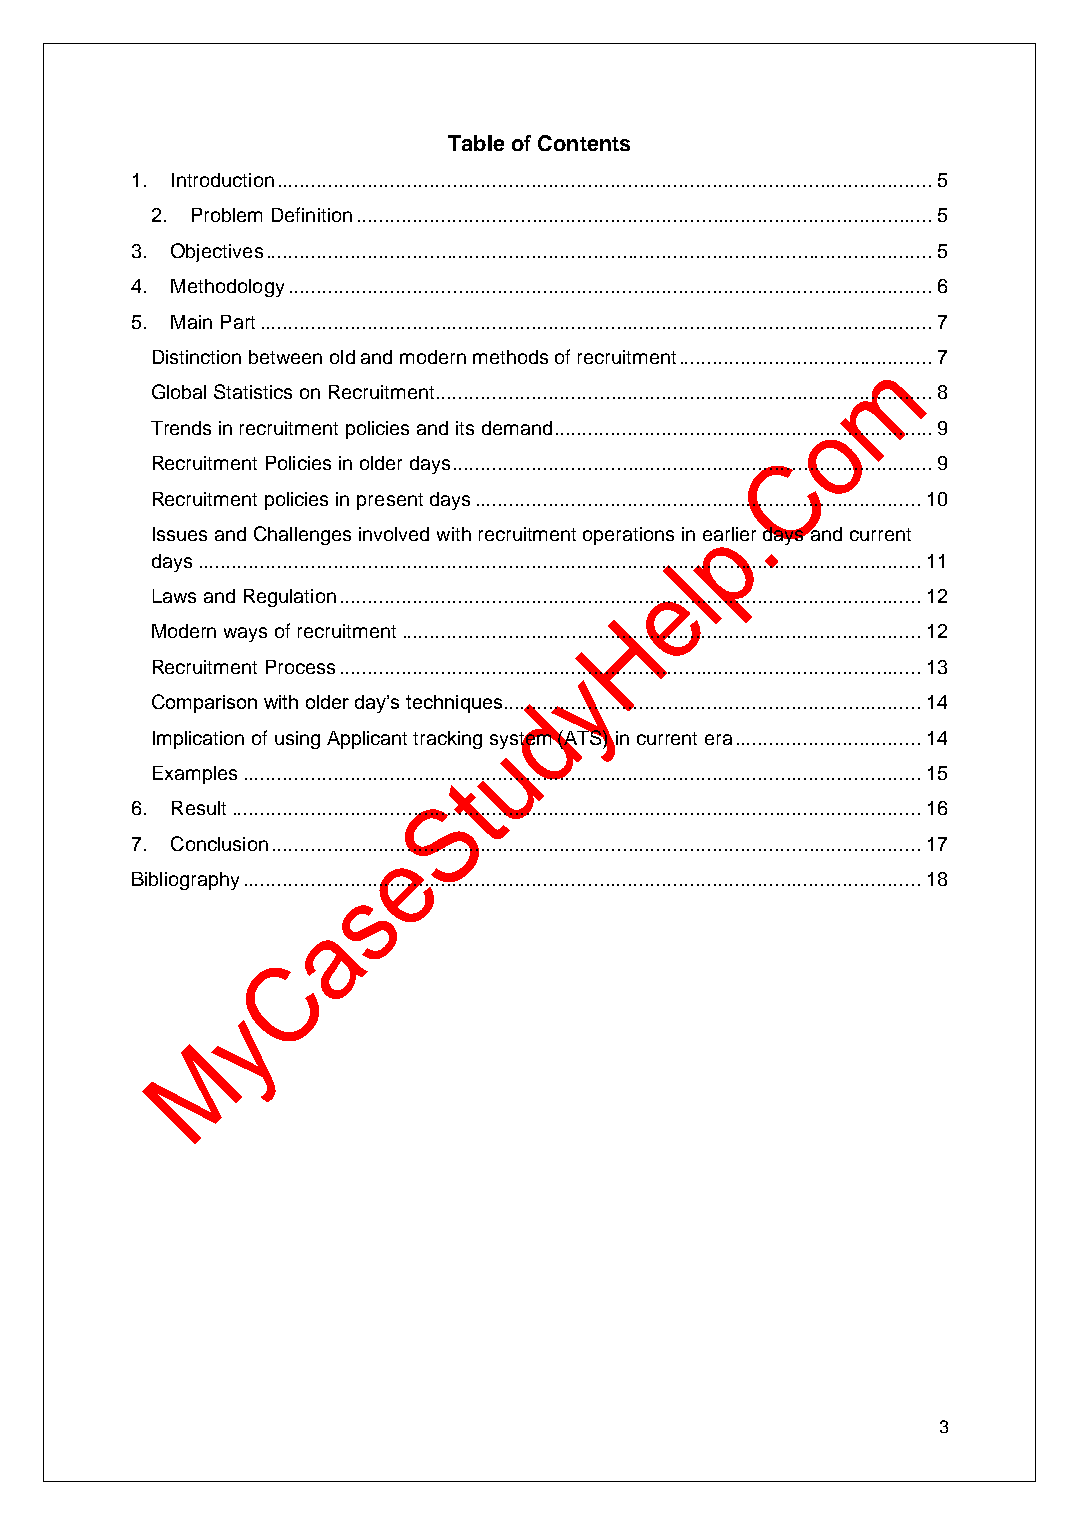 Image resolution: width=1079 pixels, height=1525 pixels. I want to click on present, so click(390, 501).
